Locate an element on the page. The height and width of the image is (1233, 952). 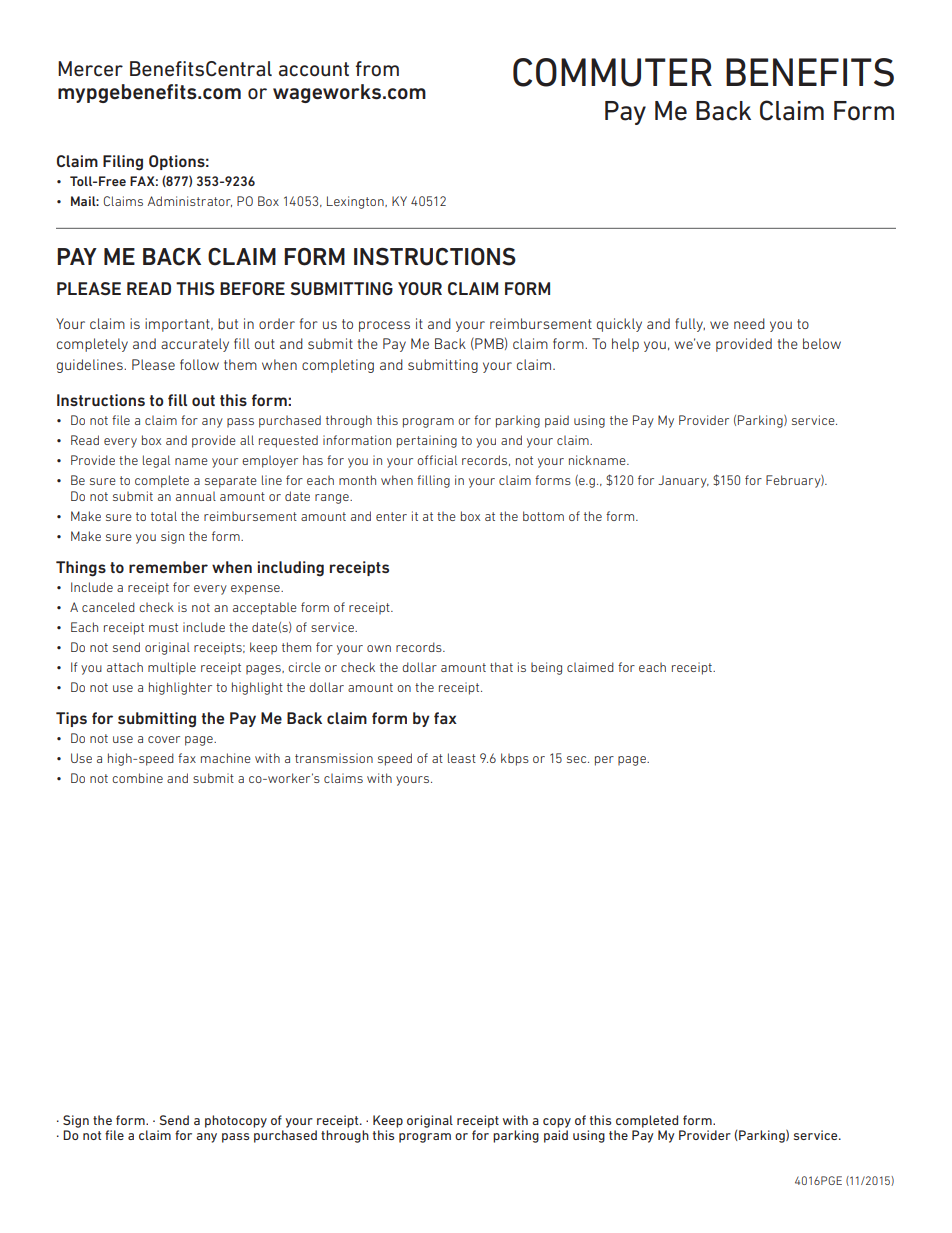
least is located at coordinates (462, 758).
